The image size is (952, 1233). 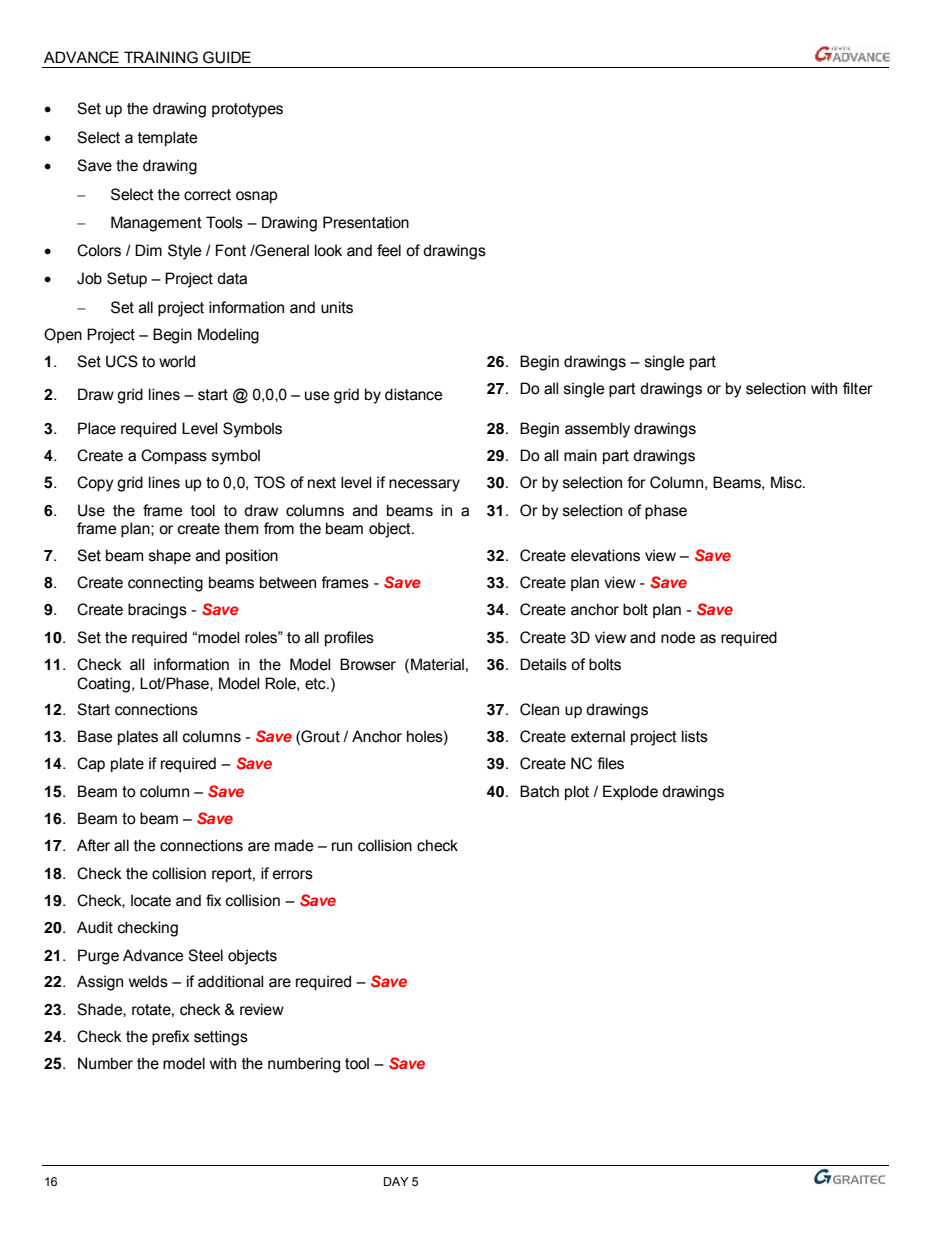 I want to click on node, so click(x=678, y=637).
